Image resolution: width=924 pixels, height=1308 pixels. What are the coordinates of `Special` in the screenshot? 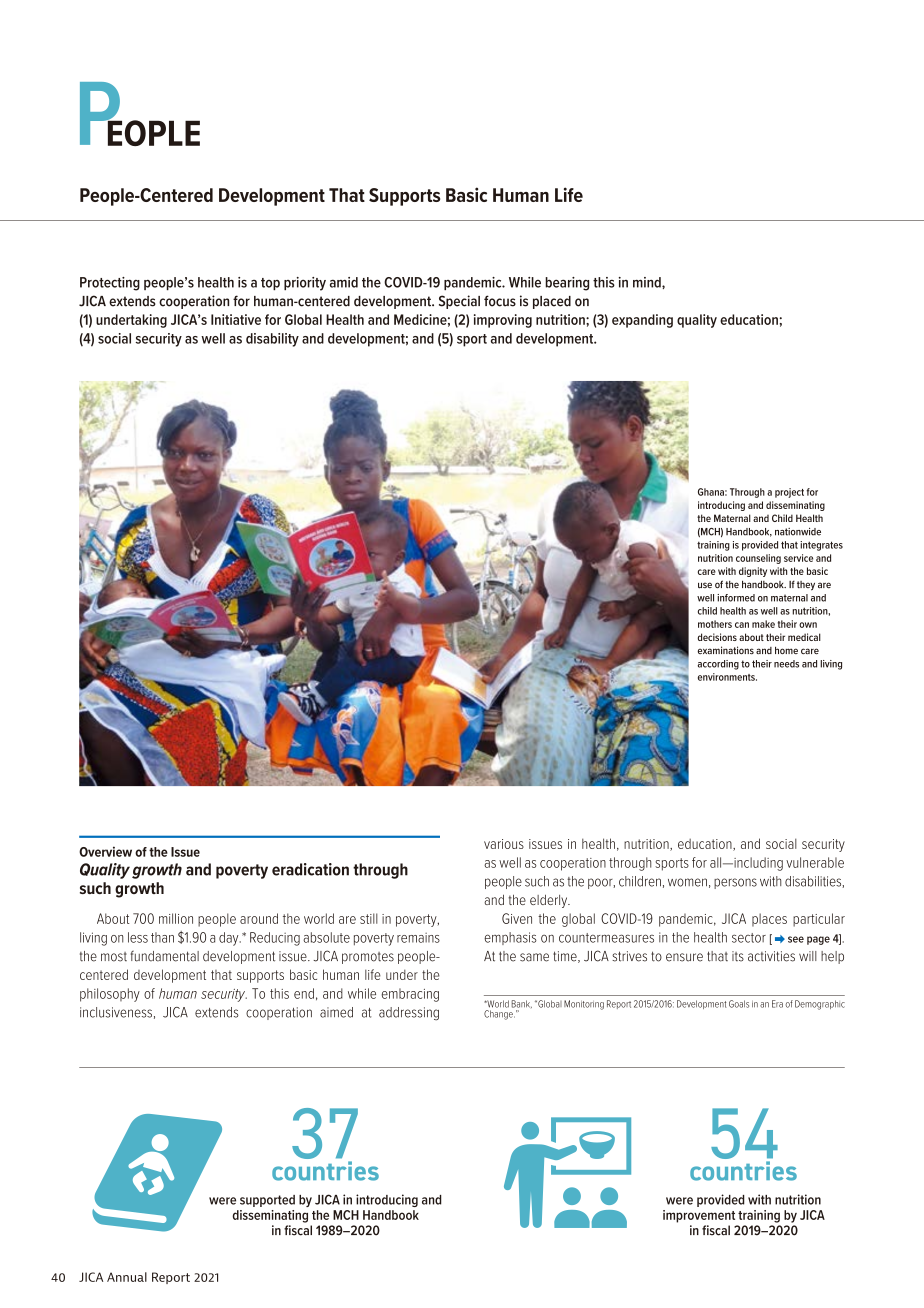 It's located at (459, 302).
